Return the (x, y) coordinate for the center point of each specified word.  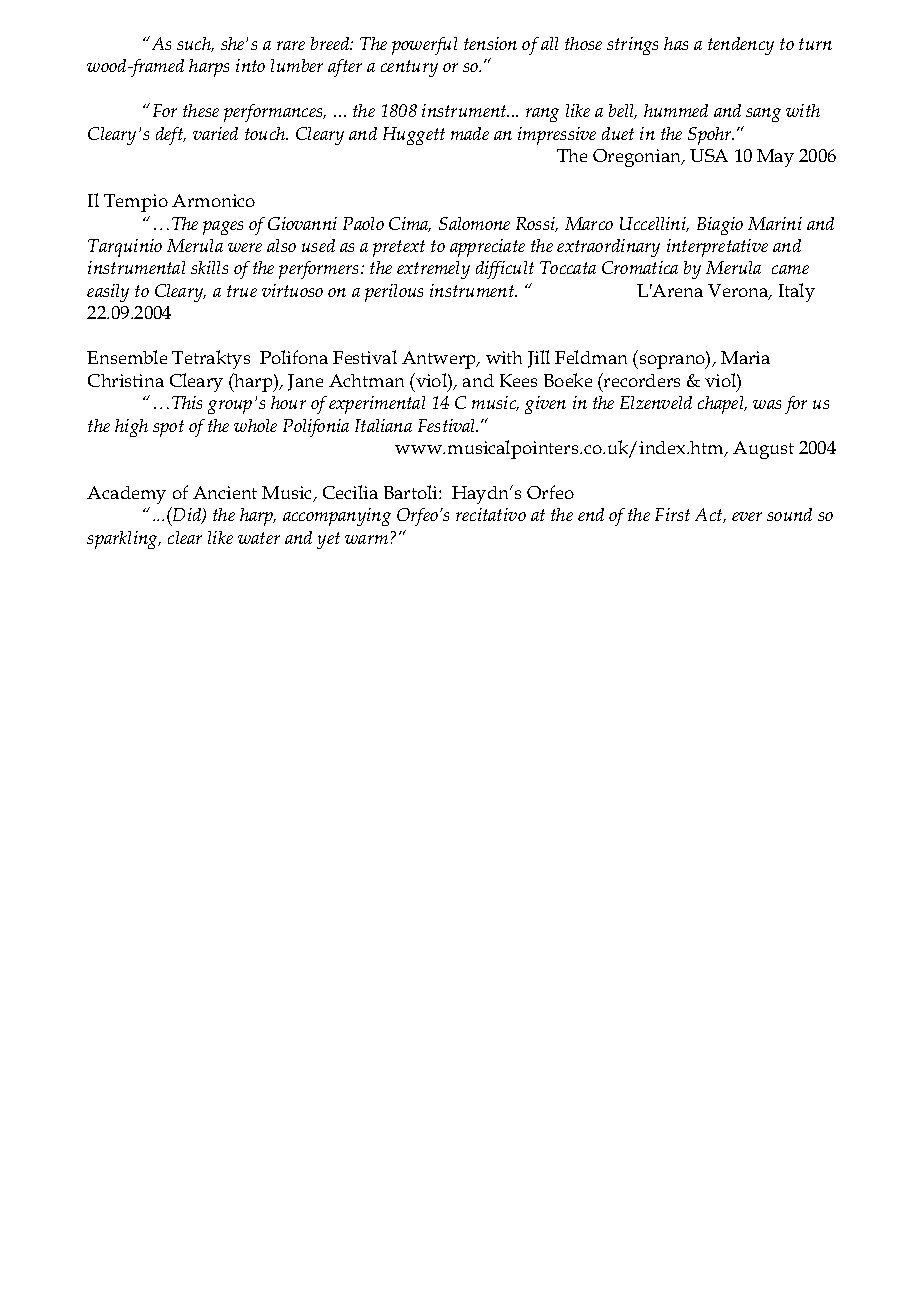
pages (223, 228)
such (195, 44)
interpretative (717, 248)
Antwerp (440, 360)
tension (490, 43)
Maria (745, 357)
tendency (741, 46)
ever (747, 516)
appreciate (487, 248)
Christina (126, 380)
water (259, 538)
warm (366, 539)
